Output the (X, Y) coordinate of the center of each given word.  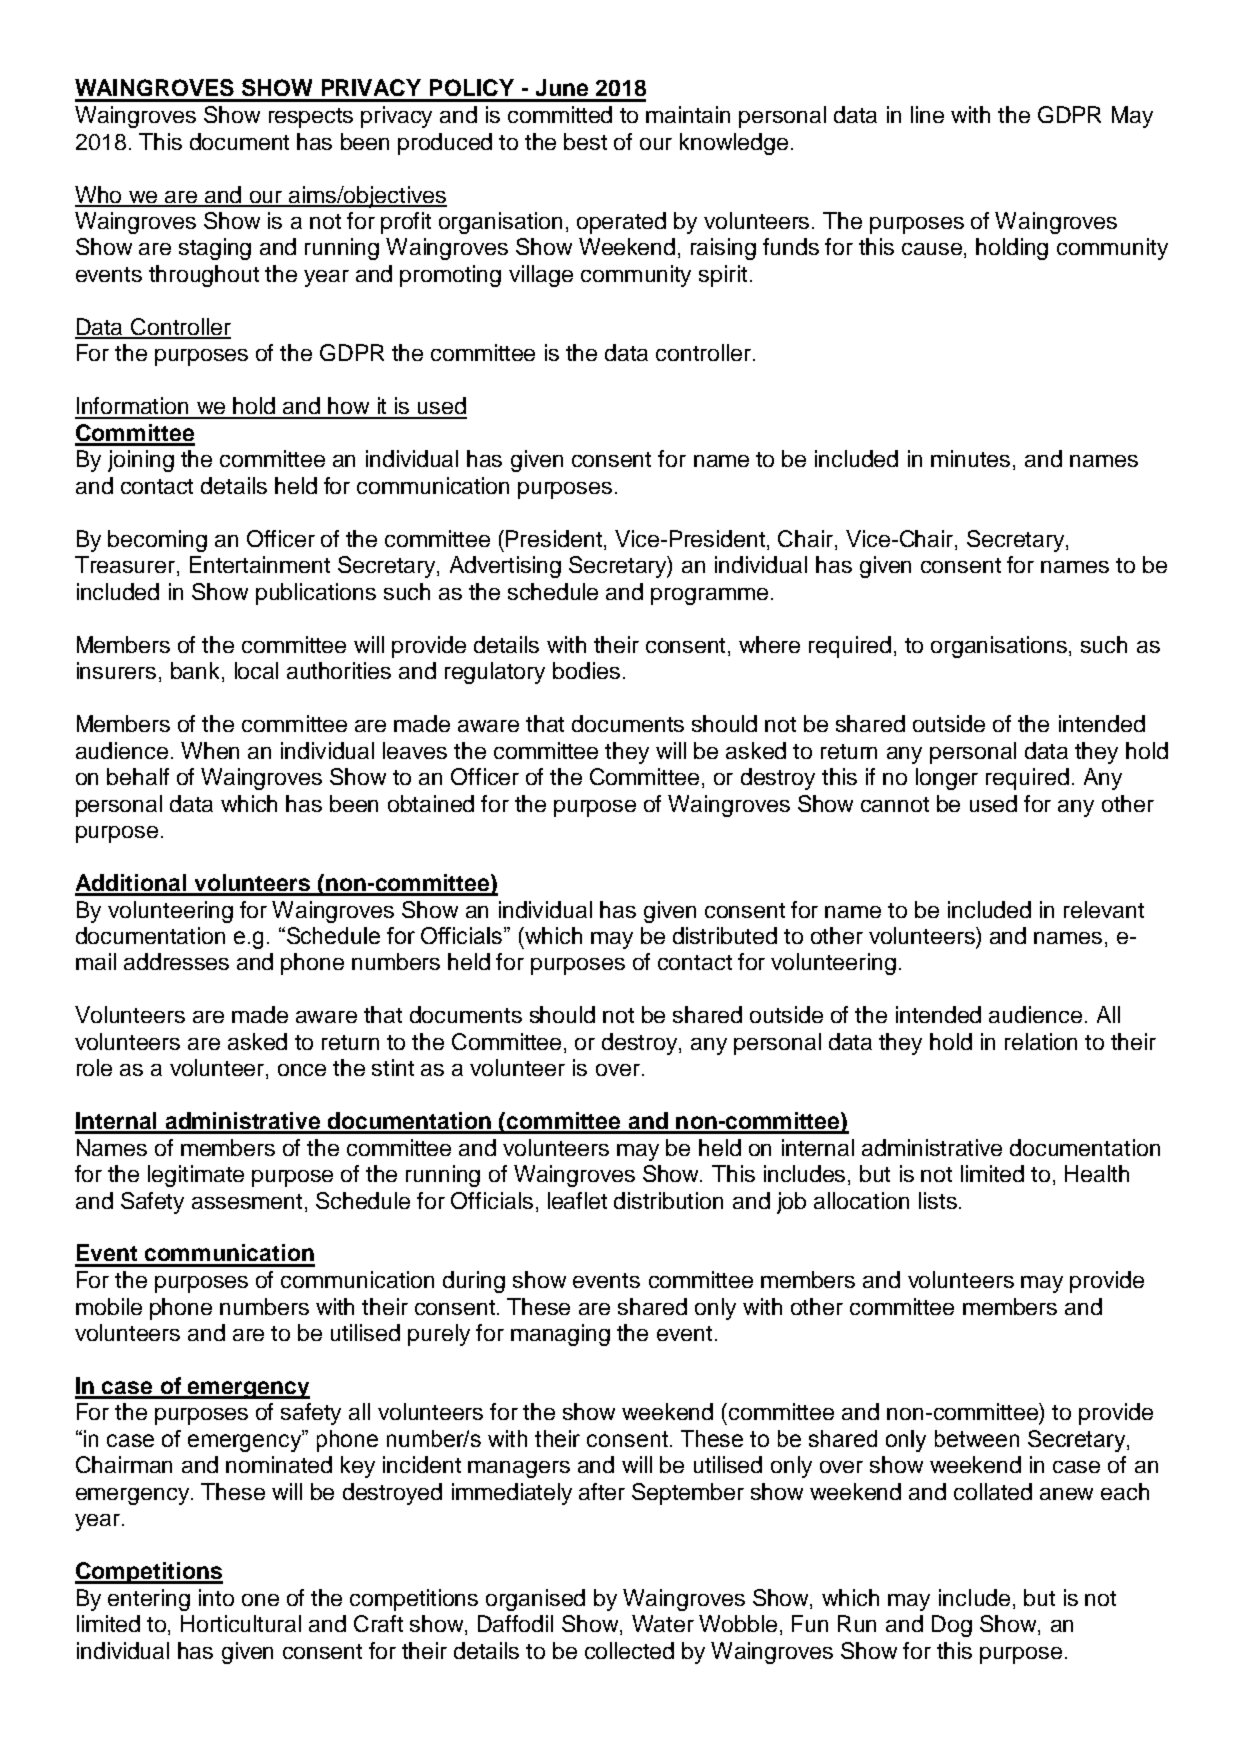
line (927, 114)
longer (947, 779)
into (216, 1597)
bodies (586, 670)
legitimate (196, 1176)
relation (1041, 1041)
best (585, 141)
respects (311, 118)
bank (197, 672)
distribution (668, 1200)
